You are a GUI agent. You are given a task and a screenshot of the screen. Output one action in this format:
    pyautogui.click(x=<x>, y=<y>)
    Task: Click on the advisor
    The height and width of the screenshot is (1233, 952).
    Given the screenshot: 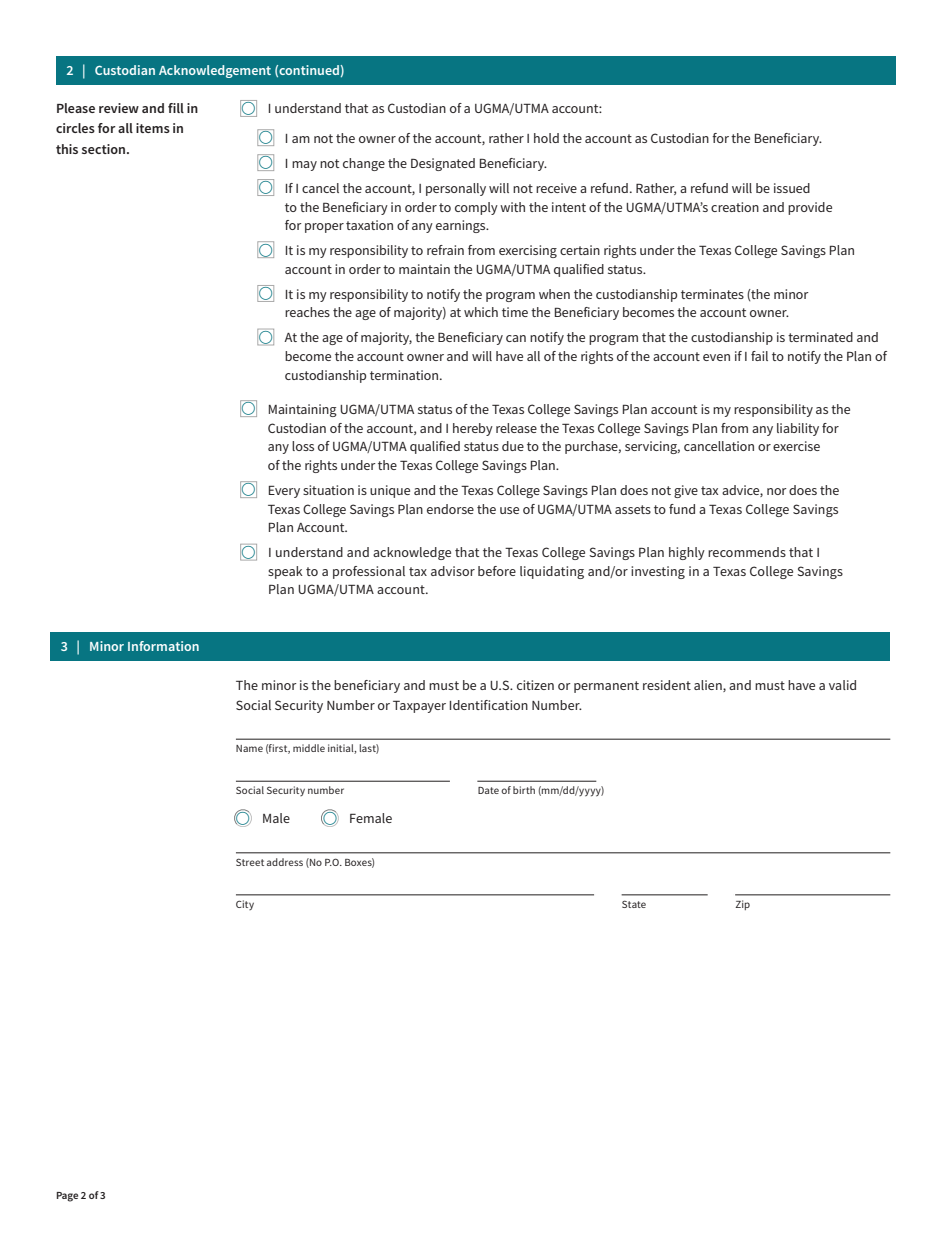 What is the action you would take?
    pyautogui.click(x=453, y=571)
